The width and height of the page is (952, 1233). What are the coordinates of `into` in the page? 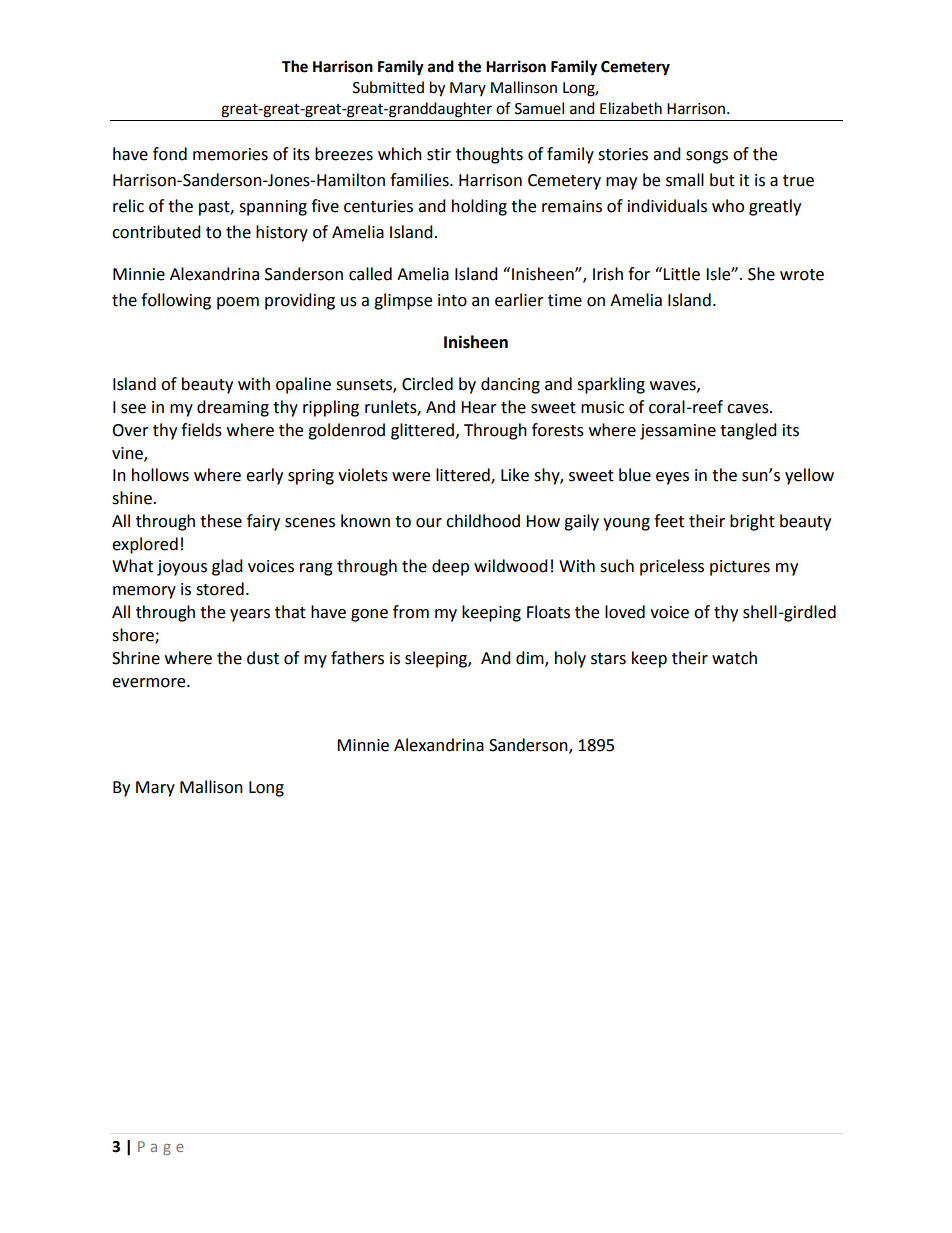 It's located at (452, 300).
